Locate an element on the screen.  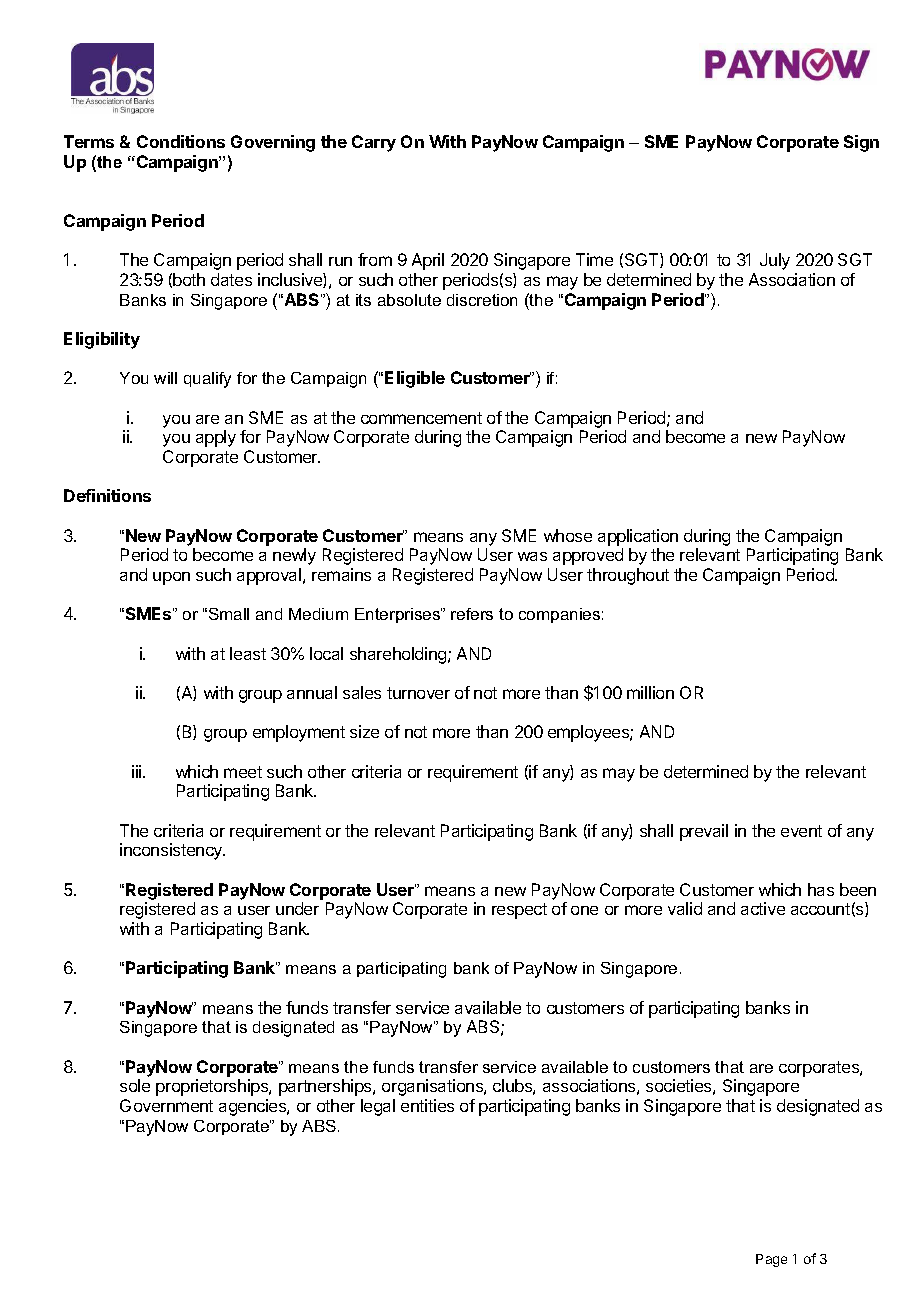
Conditions is located at coordinates (181, 141).
